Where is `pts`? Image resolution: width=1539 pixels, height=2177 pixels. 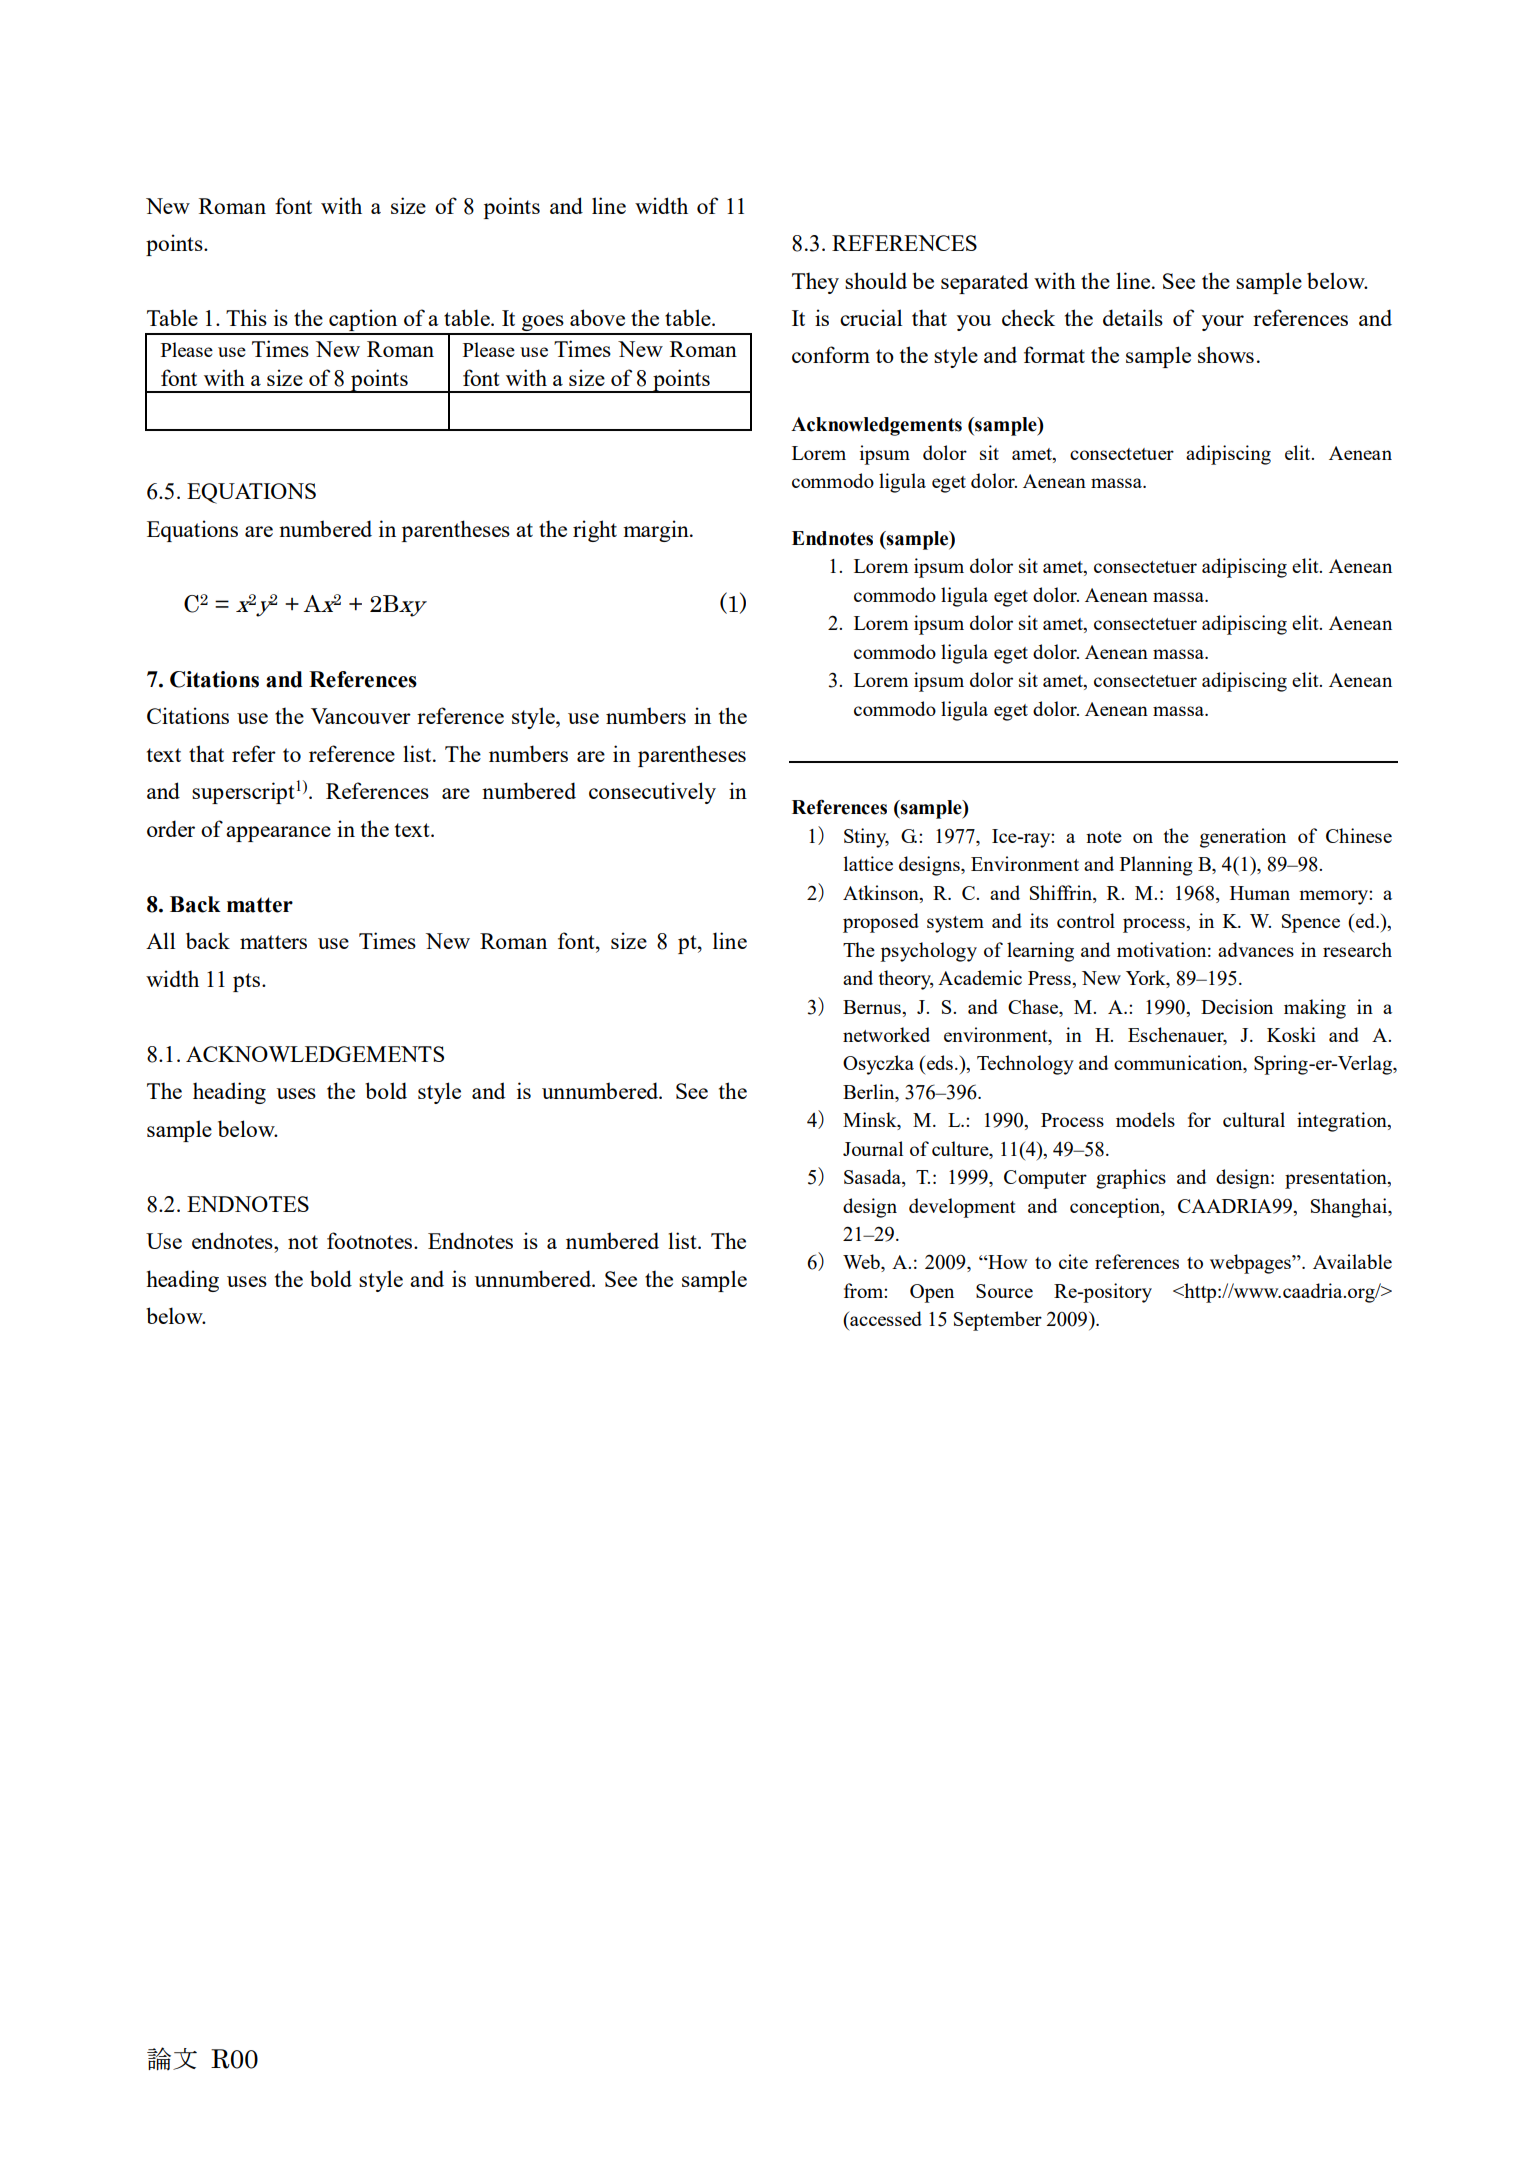 pts is located at coordinates (248, 982).
